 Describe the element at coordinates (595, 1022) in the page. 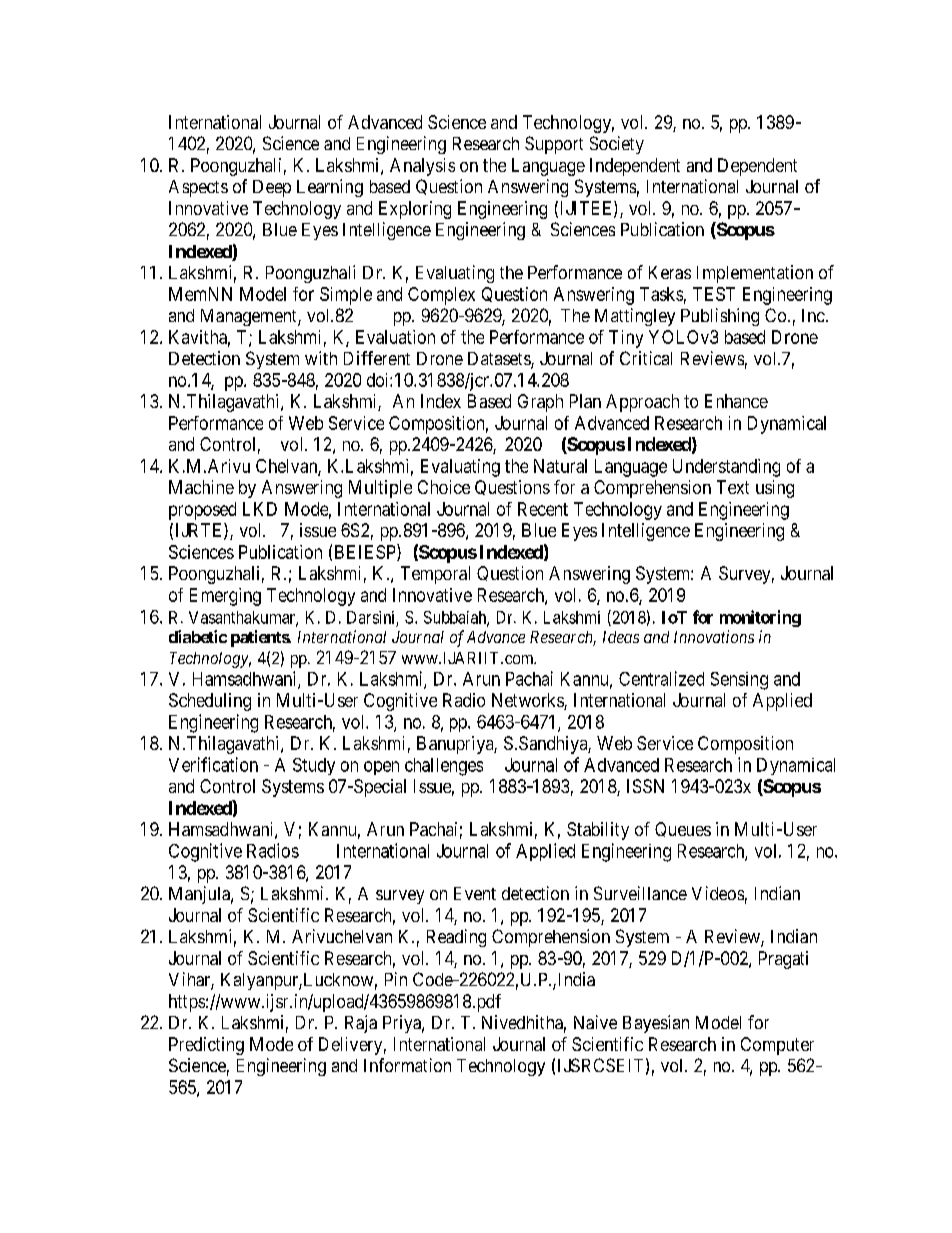

I see `Naive` at that location.
